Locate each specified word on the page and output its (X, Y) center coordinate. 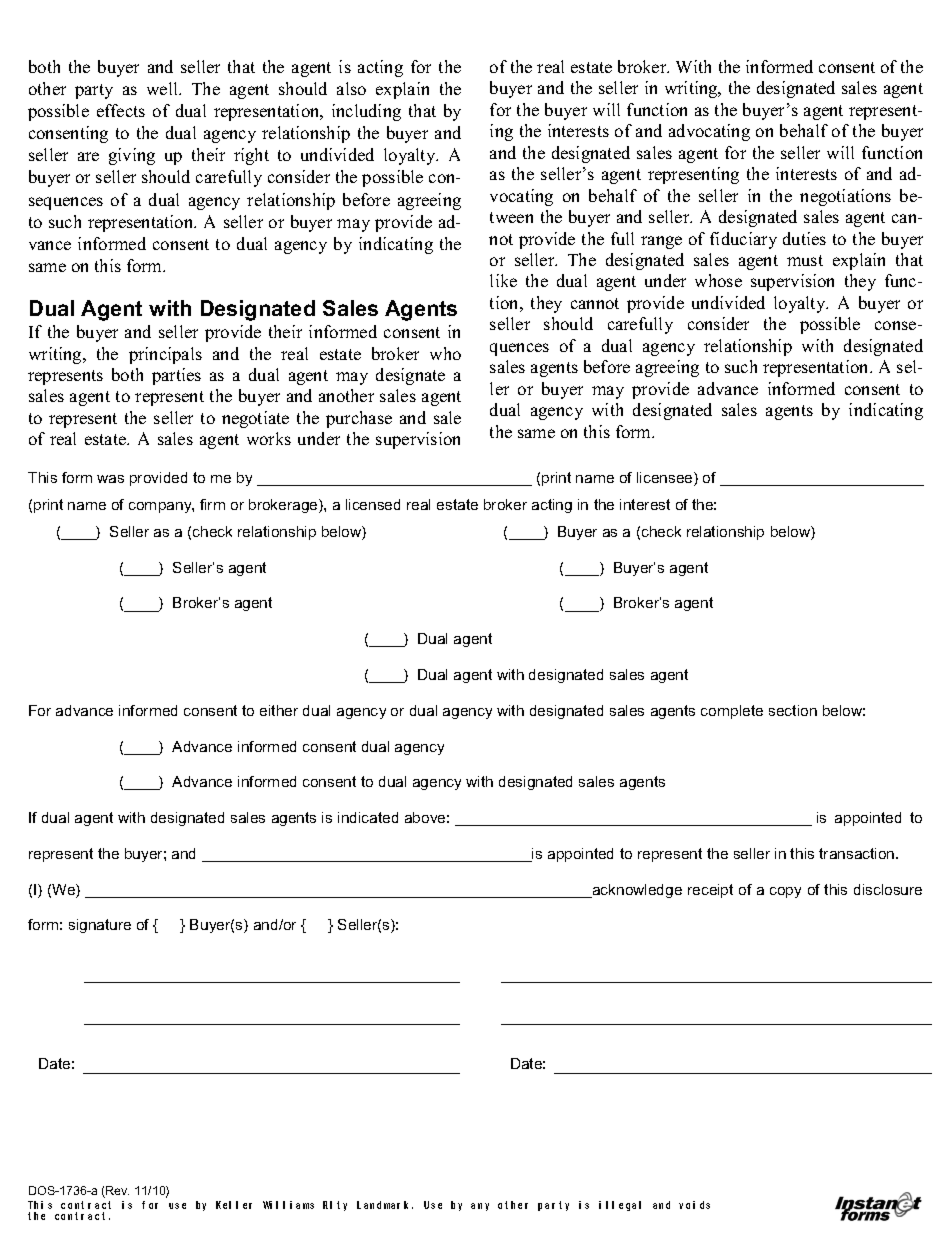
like (503, 280)
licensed (373, 504)
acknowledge (636, 891)
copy (785, 892)
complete (732, 712)
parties (176, 376)
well (164, 88)
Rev (116, 1192)
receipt (710, 891)
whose (718, 280)
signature (100, 926)
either (279, 710)
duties (804, 238)
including (366, 112)
